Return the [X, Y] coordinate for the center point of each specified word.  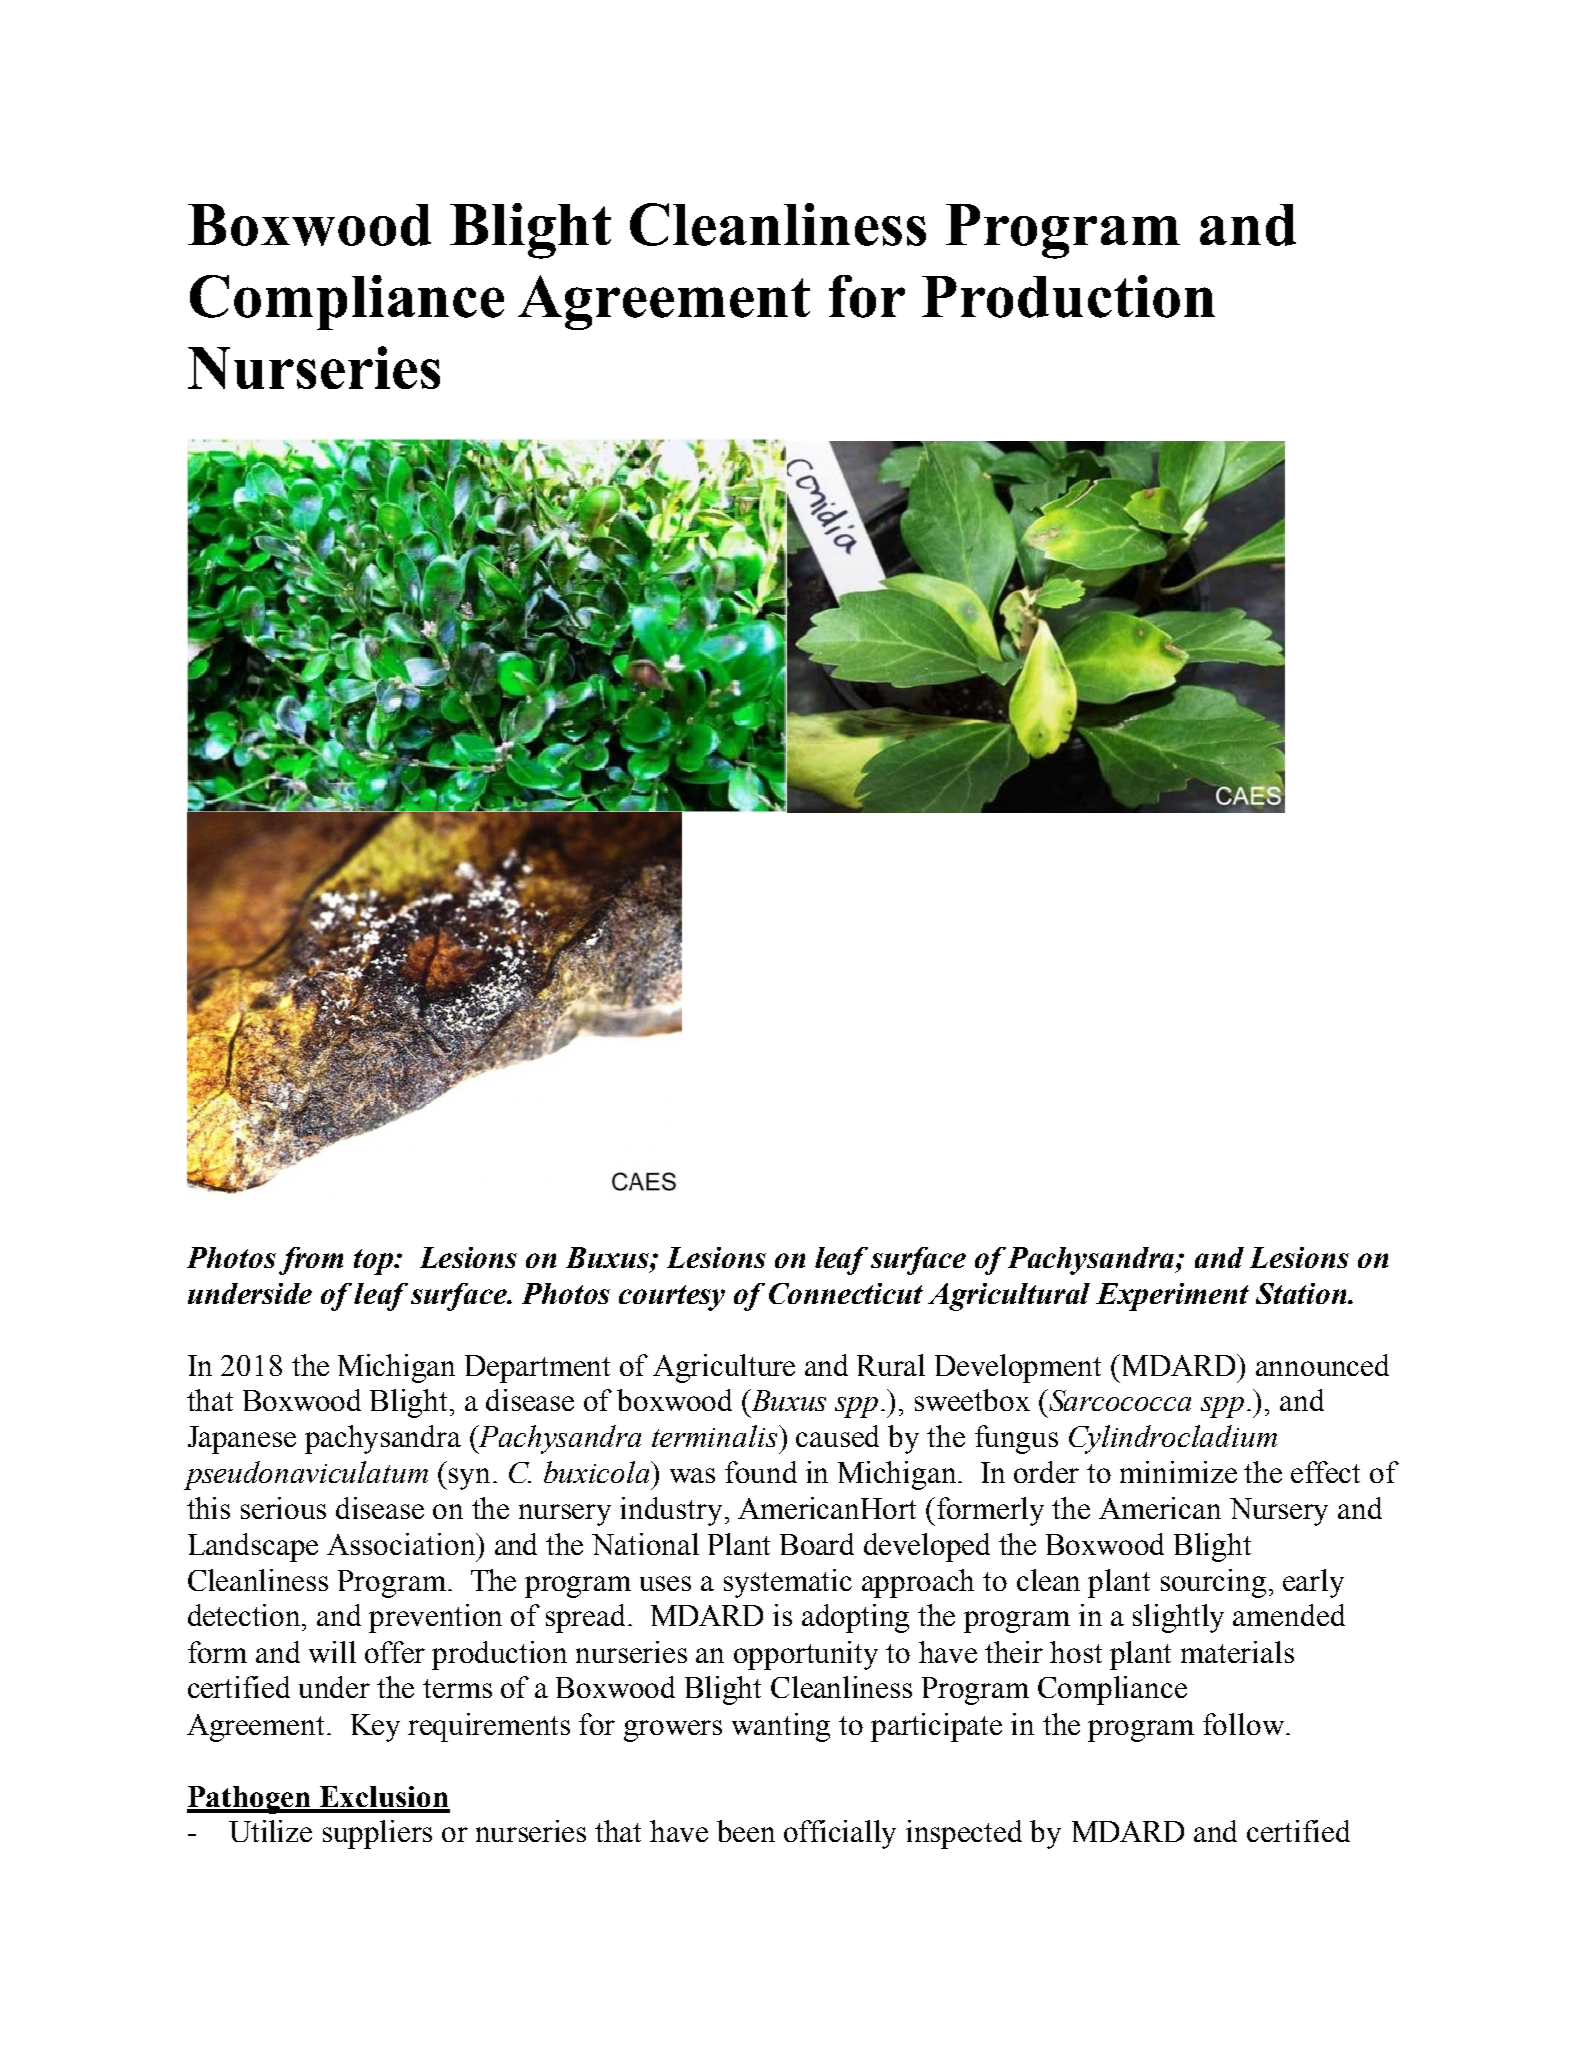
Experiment [1172, 1297]
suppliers [377, 1834]
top [375, 1262]
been [746, 1831]
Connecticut [846, 1293]
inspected [964, 1834]
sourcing [1213, 1583]
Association [402, 1544]
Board [817, 1544]
